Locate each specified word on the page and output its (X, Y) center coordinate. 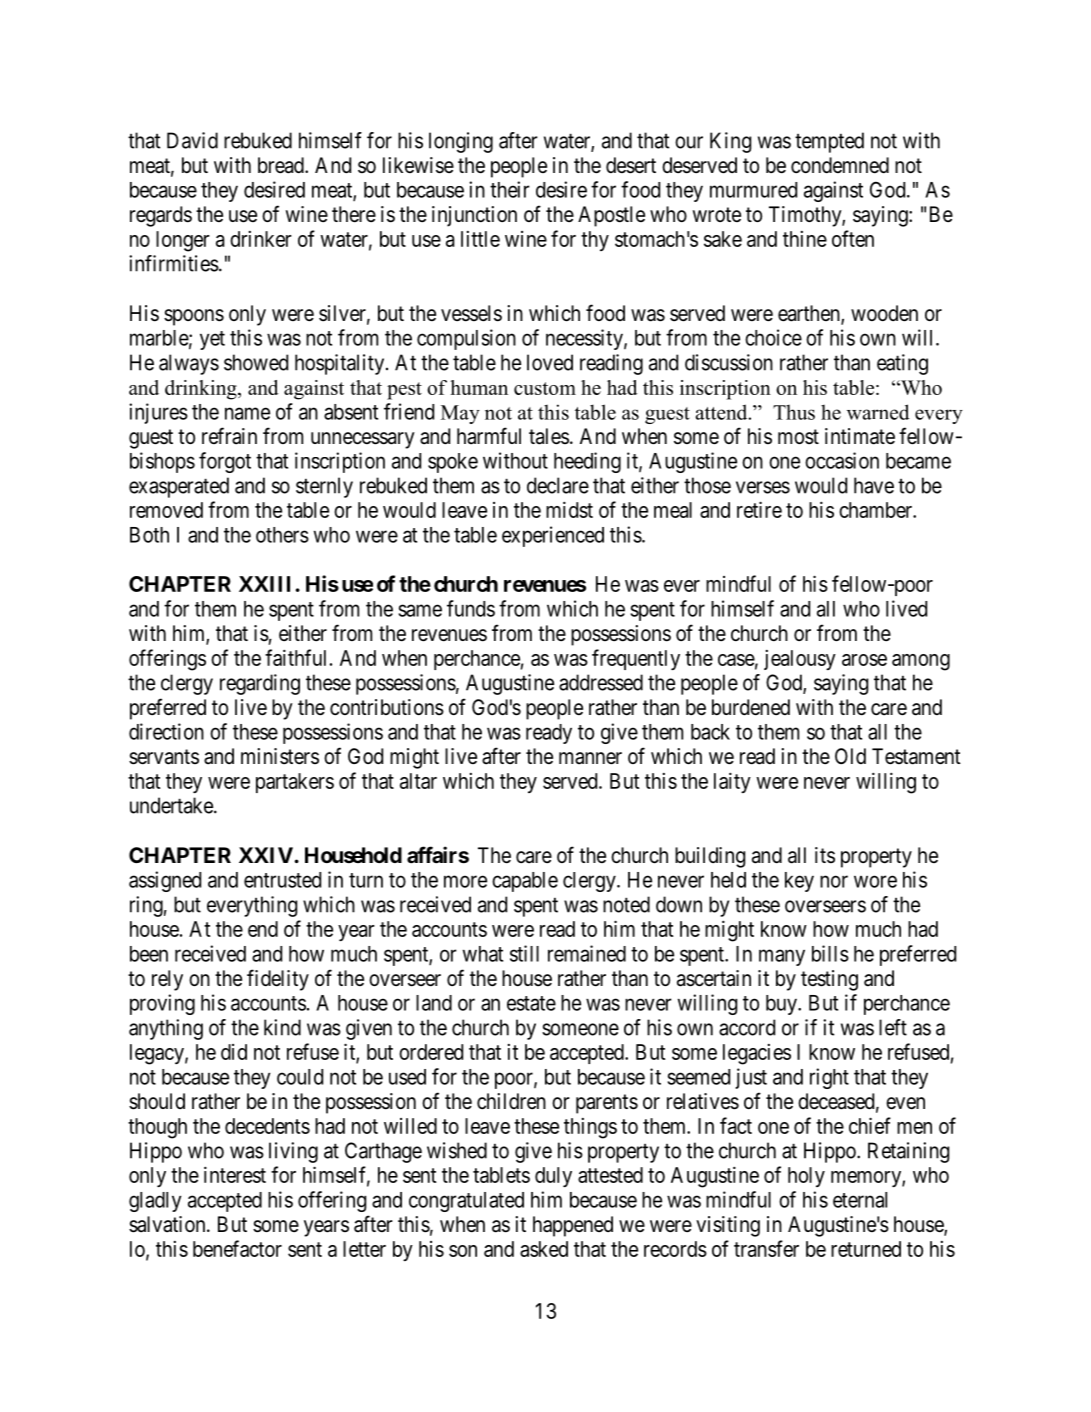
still (524, 953)
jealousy (800, 660)
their (510, 189)
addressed (601, 682)
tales (549, 436)
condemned (840, 165)
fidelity (278, 980)
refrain (229, 436)
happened (573, 1226)
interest (235, 1174)
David (192, 140)
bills (830, 953)
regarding (260, 684)
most (798, 437)
